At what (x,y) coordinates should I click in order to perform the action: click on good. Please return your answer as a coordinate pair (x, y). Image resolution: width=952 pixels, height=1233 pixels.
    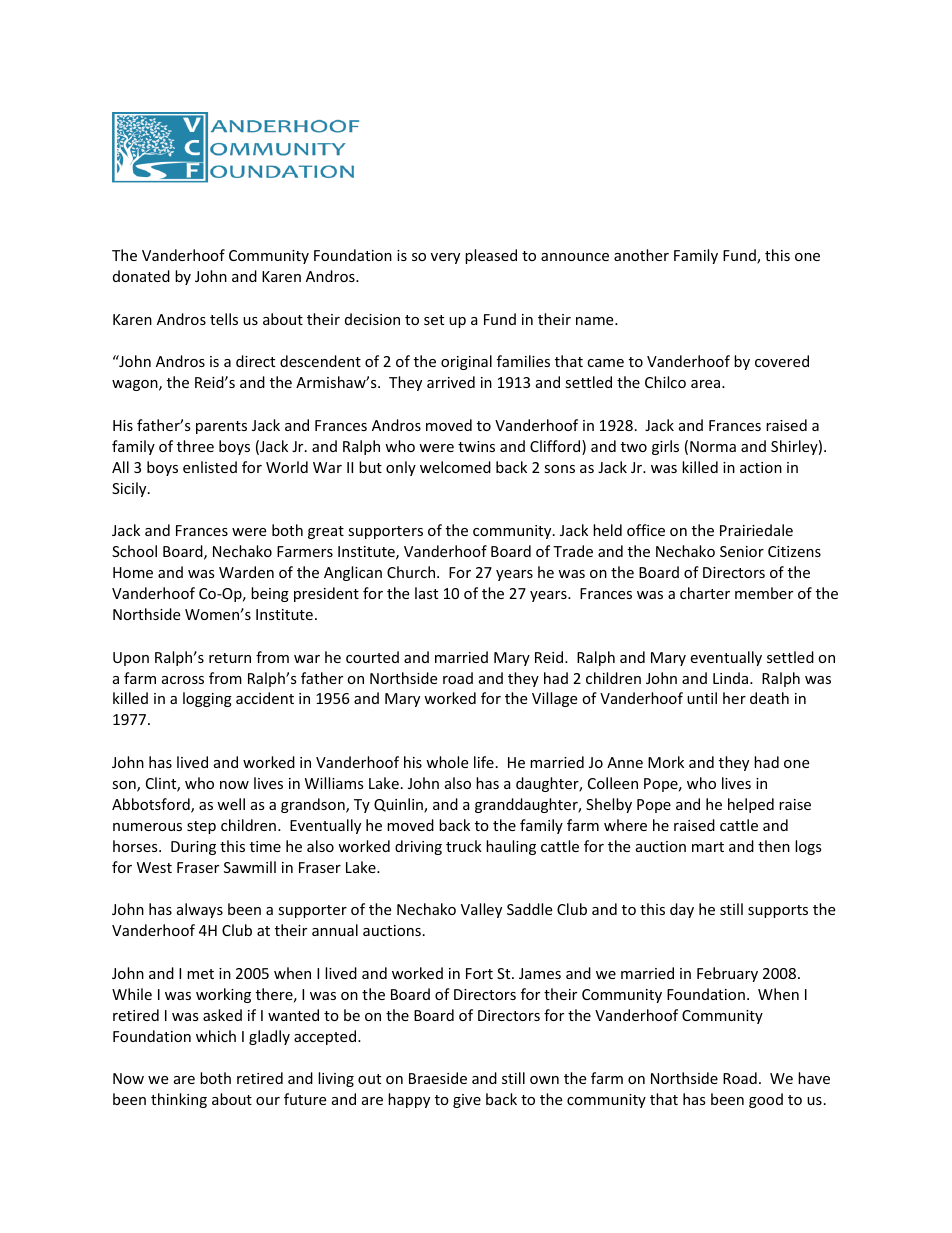
    Looking at the image, I should click on (766, 1100).
